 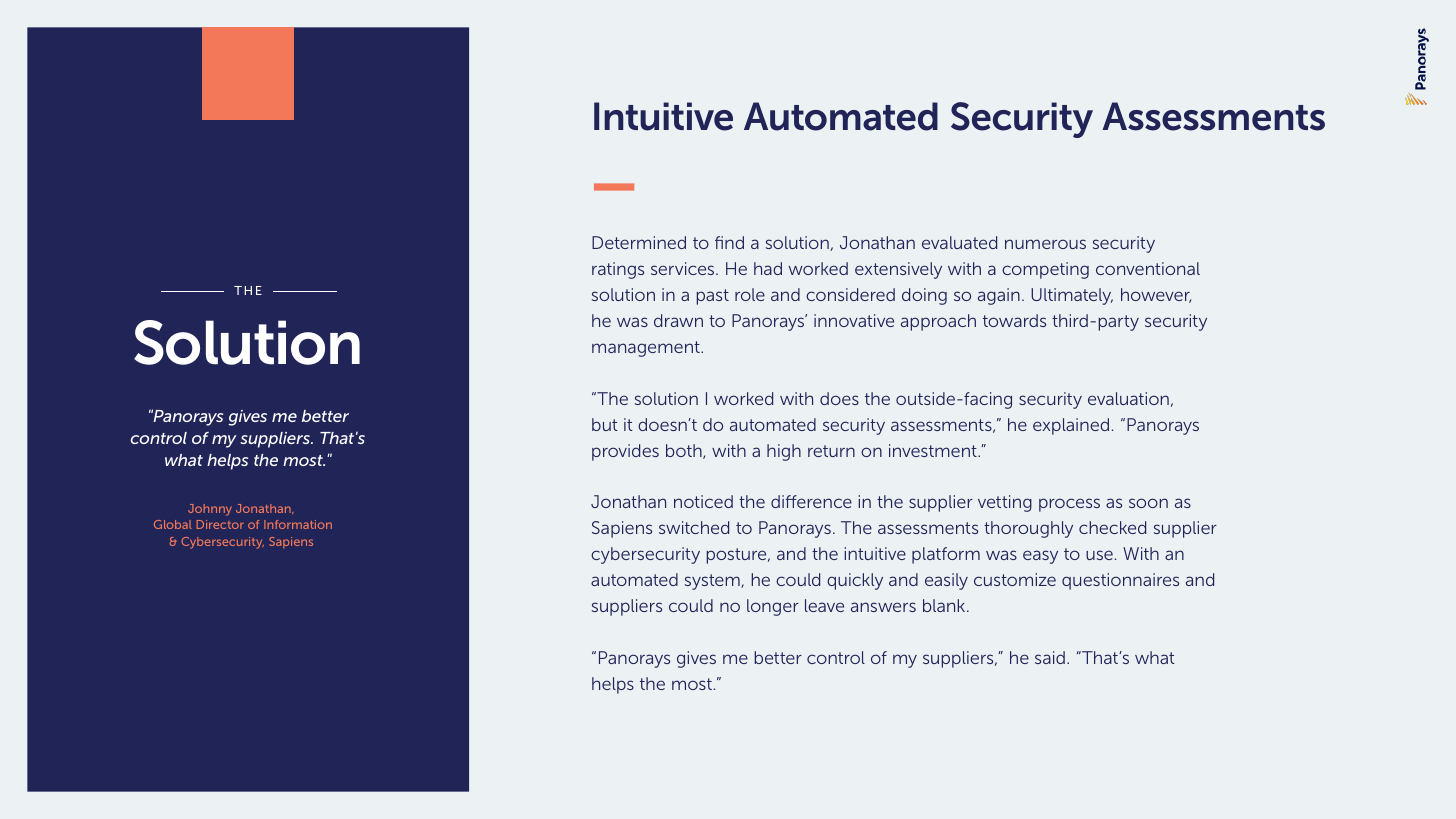 What do you see at coordinates (210, 510) in the image?
I see `Johnny` at bounding box center [210, 510].
